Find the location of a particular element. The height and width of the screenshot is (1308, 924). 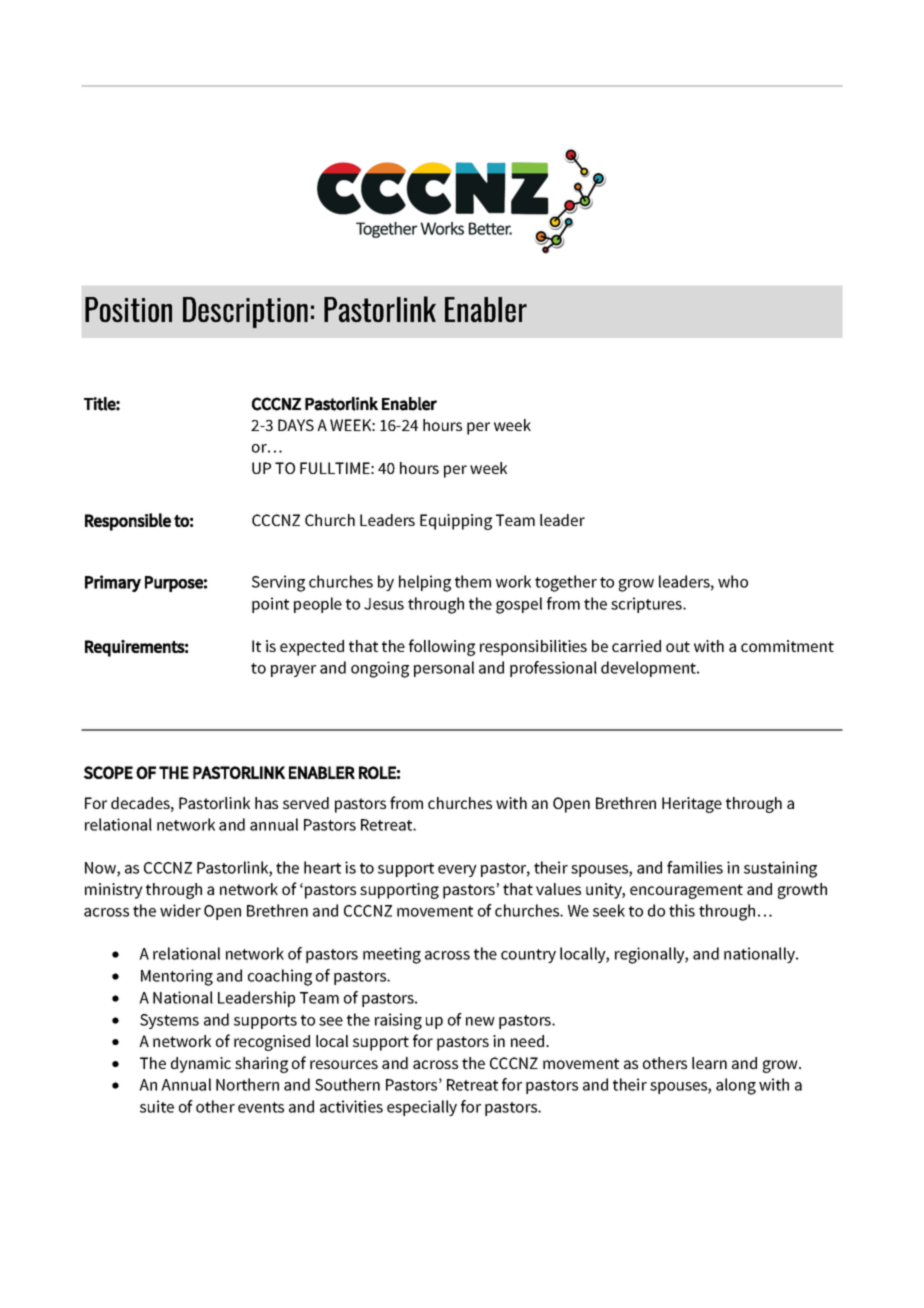

development is located at coordinates (650, 669).
